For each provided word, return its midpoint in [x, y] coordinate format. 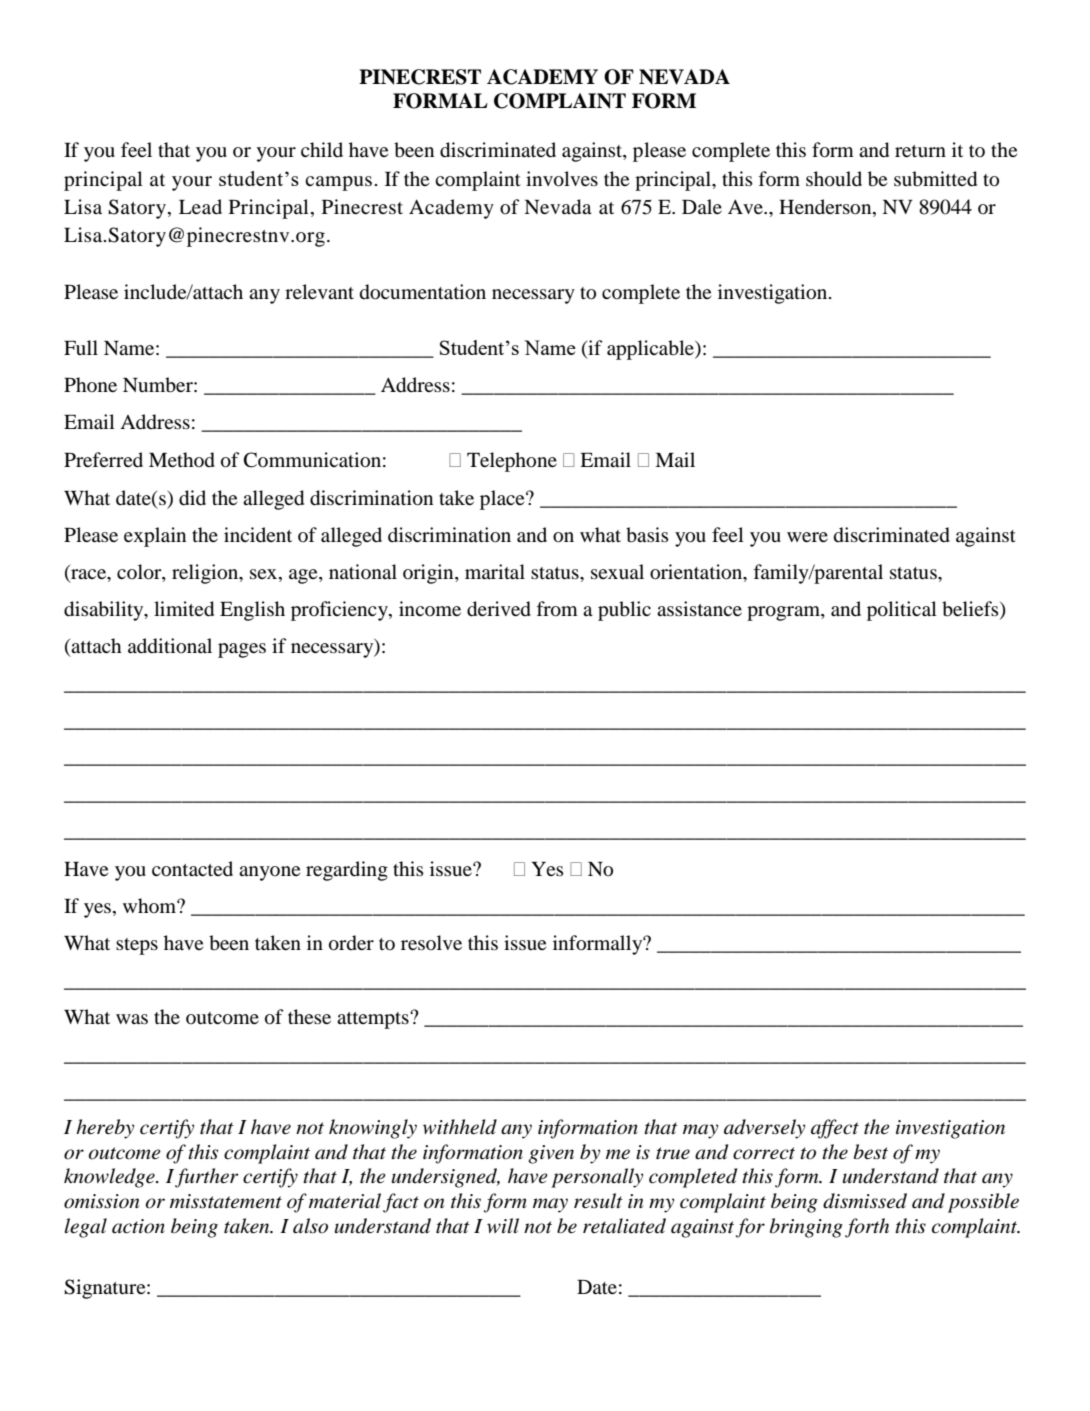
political [902, 611]
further [207, 1178]
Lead [200, 206]
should [834, 179]
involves [562, 179]
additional [170, 646]
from [557, 609]
